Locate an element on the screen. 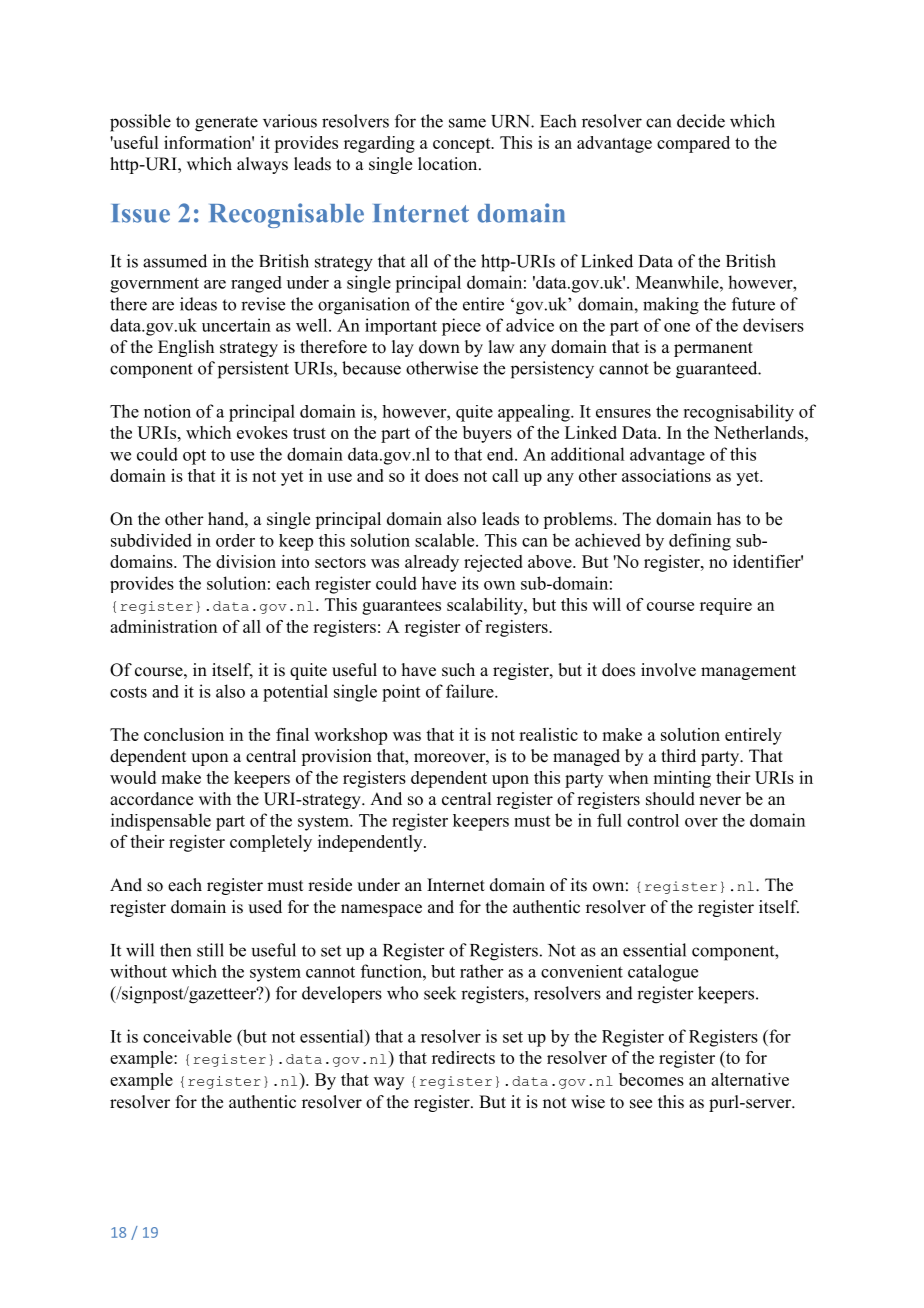  redirects is located at coordinates (463, 1057).
